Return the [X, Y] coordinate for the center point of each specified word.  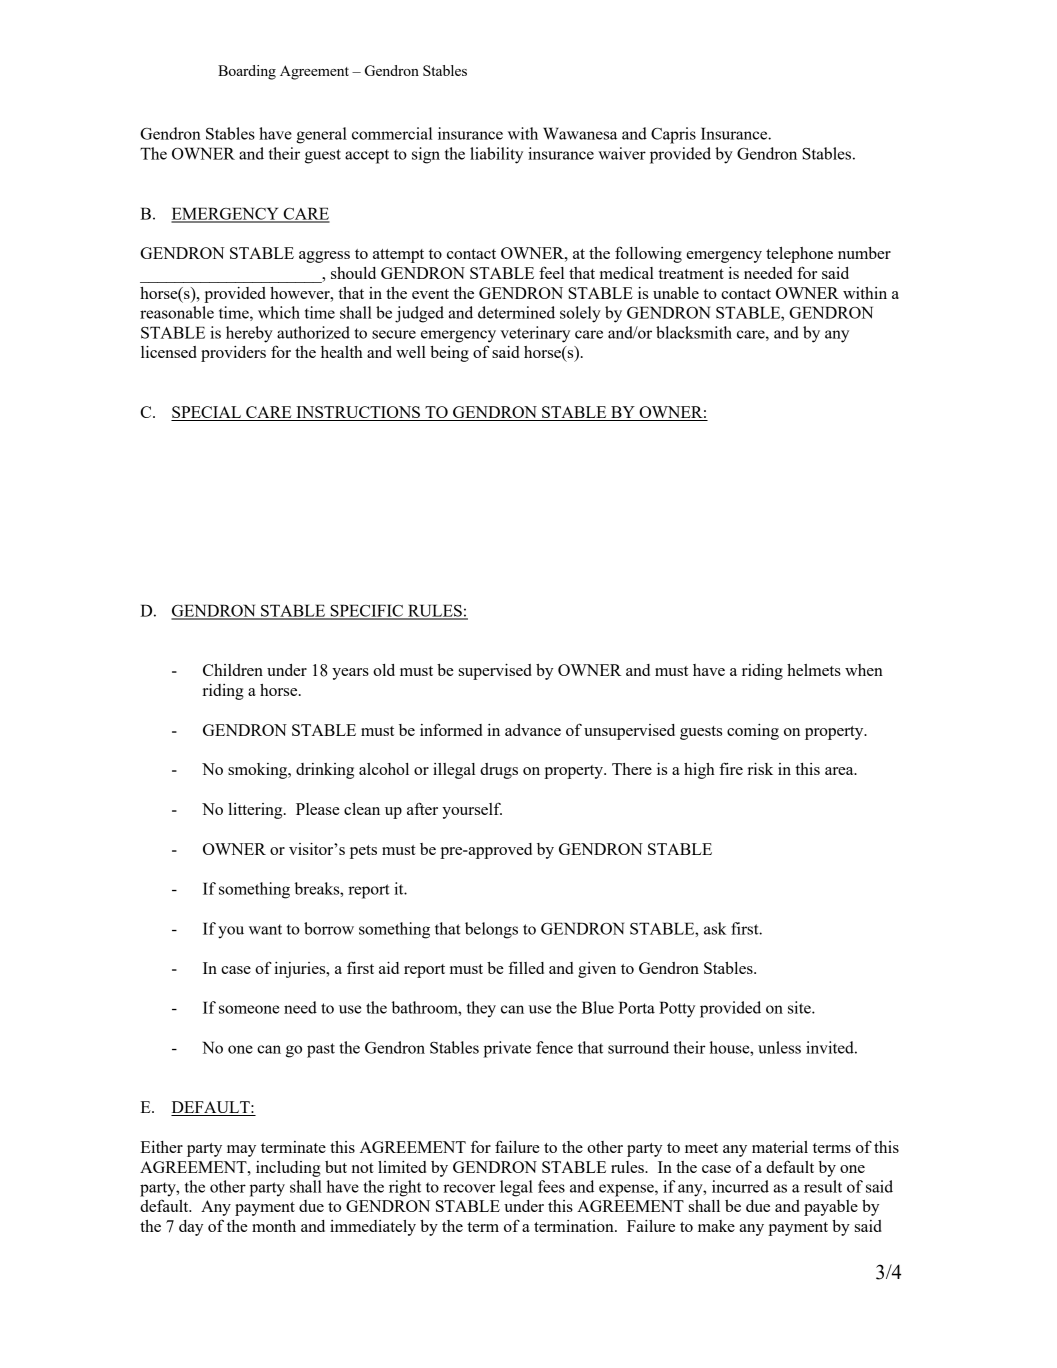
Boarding [247, 72]
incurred [740, 1186]
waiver [622, 153]
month [274, 1226]
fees [551, 1186]
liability [496, 155]
